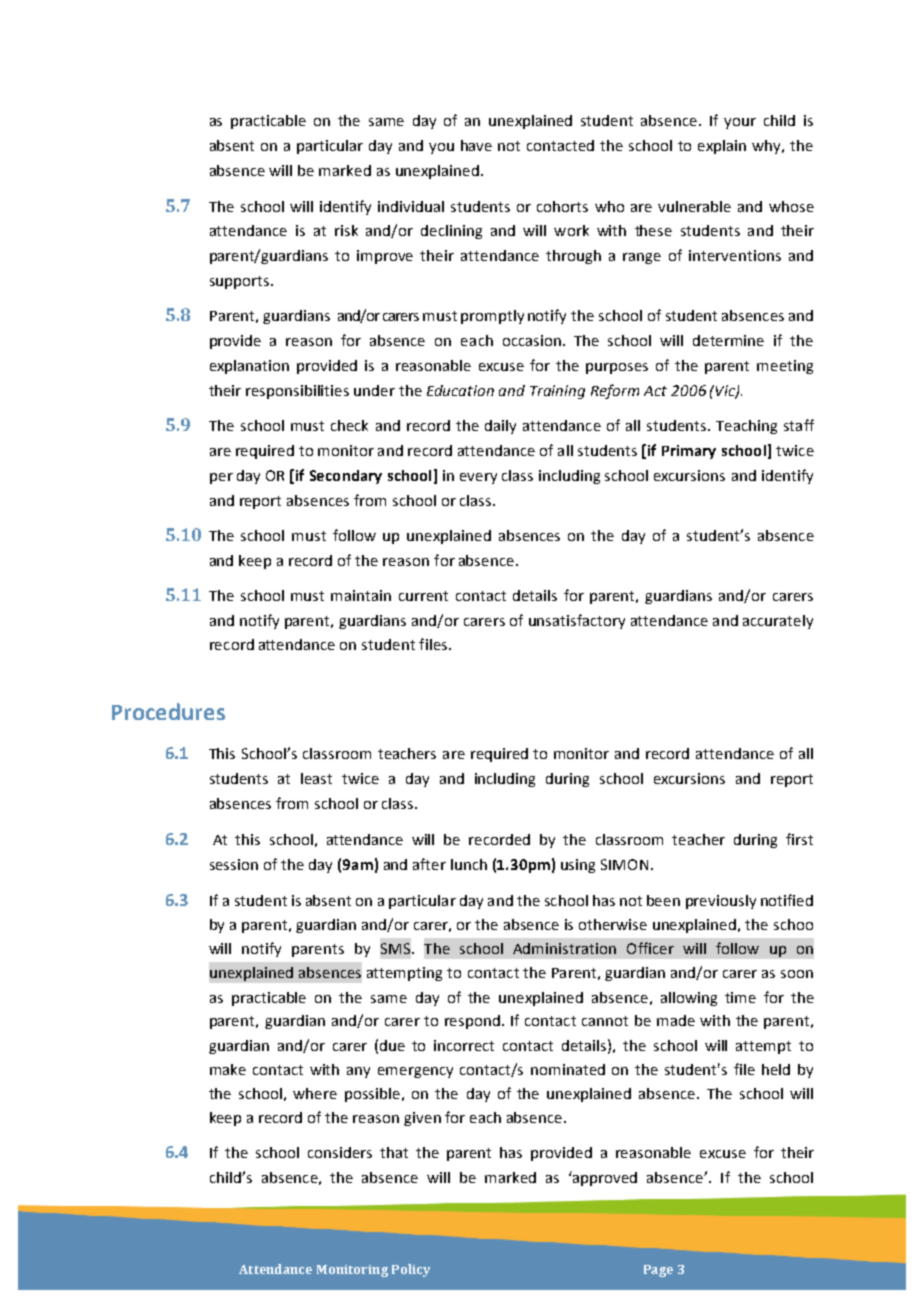  What do you see at coordinates (234, 864) in the screenshot?
I see `session` at bounding box center [234, 864].
